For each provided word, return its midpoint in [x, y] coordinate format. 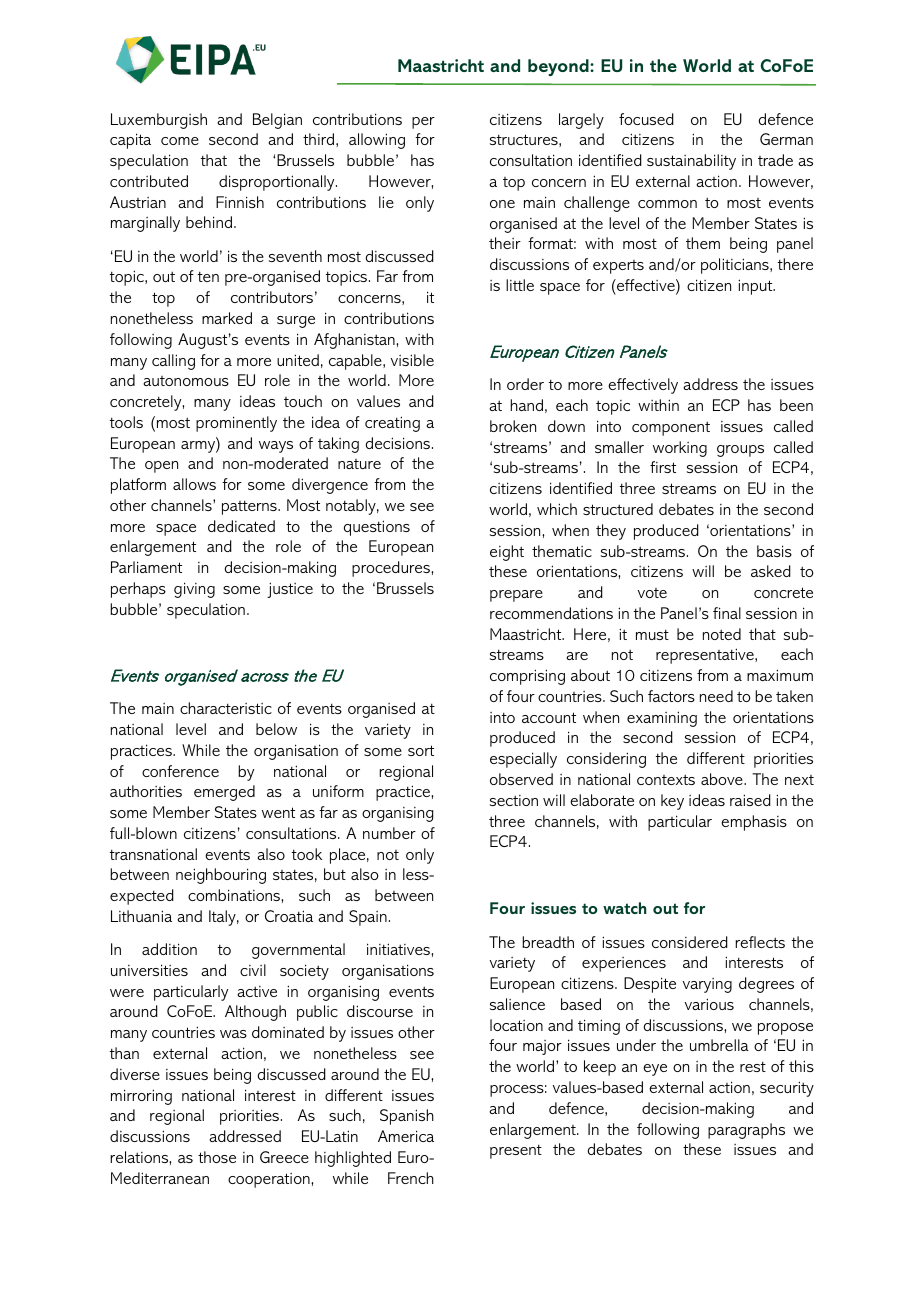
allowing [377, 141]
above [723, 779]
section [514, 800]
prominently [236, 424]
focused [646, 119]
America [406, 1136]
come [180, 141]
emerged [224, 793]
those [217, 1157]
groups [740, 451]
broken [513, 426]
